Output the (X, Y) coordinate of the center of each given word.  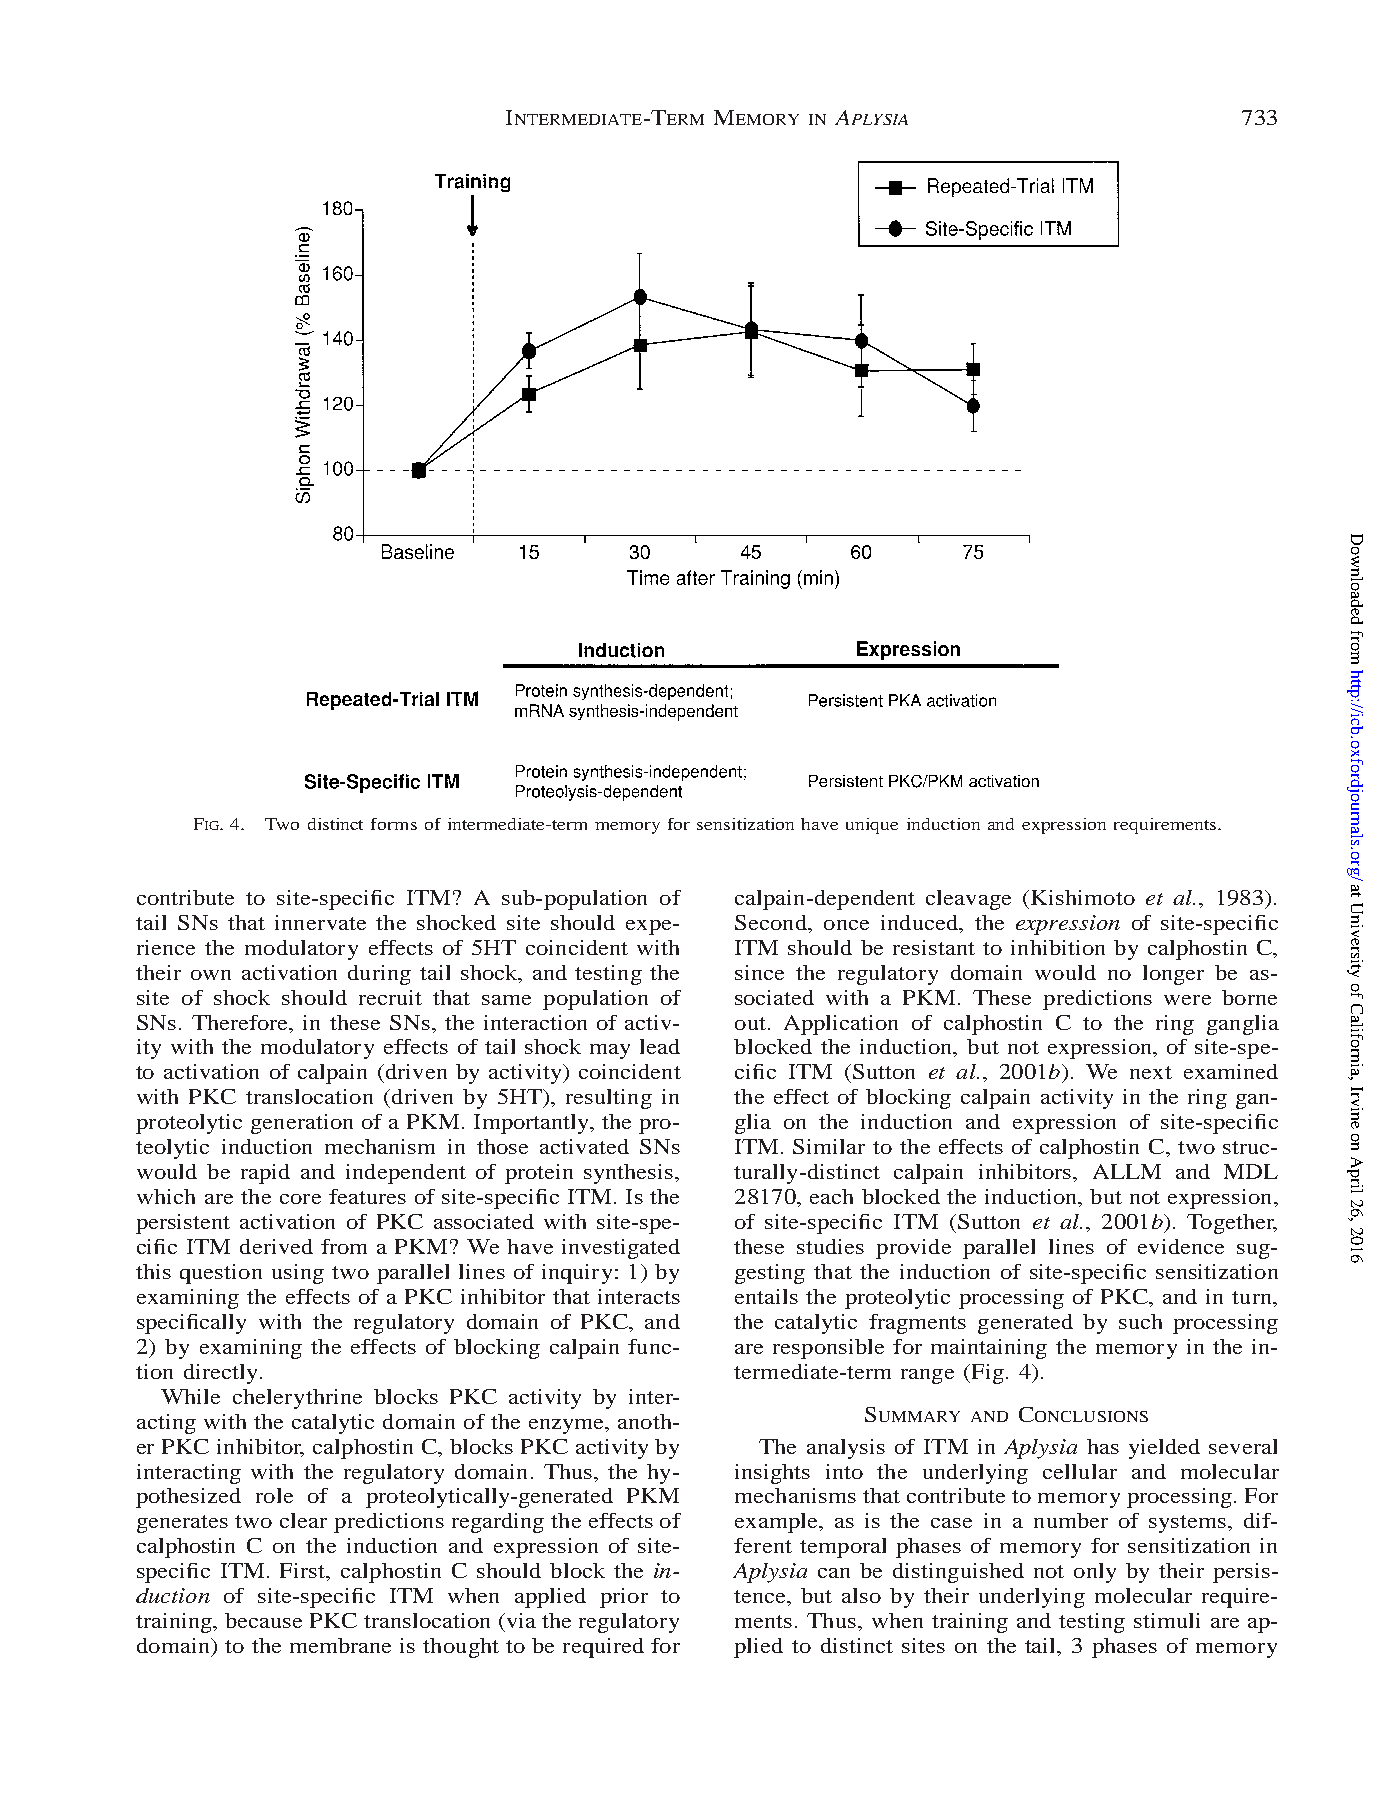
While (190, 1396)
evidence (1181, 1246)
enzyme (568, 1426)
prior (624, 1598)
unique (872, 826)
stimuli (1167, 1620)
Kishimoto (1083, 897)
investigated (621, 1249)
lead (660, 1046)
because (263, 1620)
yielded (1164, 1449)
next (1151, 1072)
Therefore (241, 1022)
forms (394, 824)
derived (276, 1246)
